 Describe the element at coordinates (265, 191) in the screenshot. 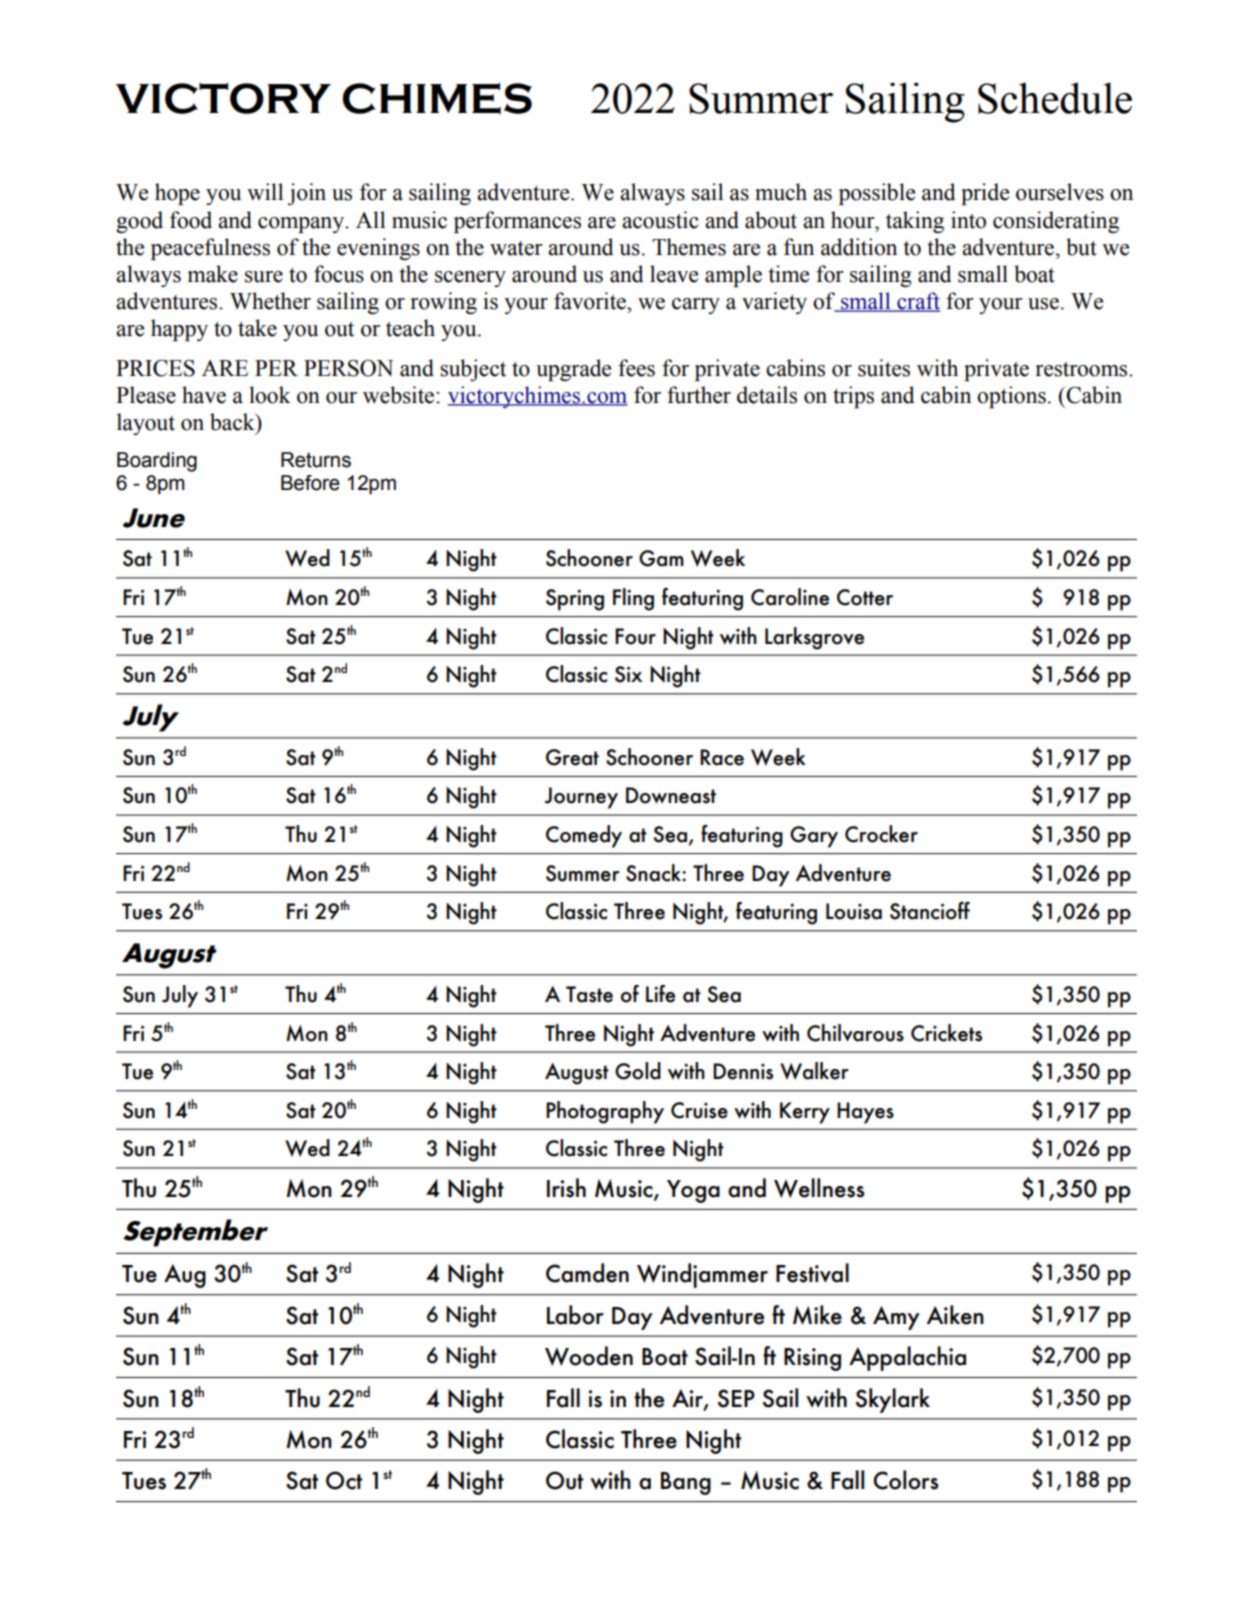

I see `will` at that location.
